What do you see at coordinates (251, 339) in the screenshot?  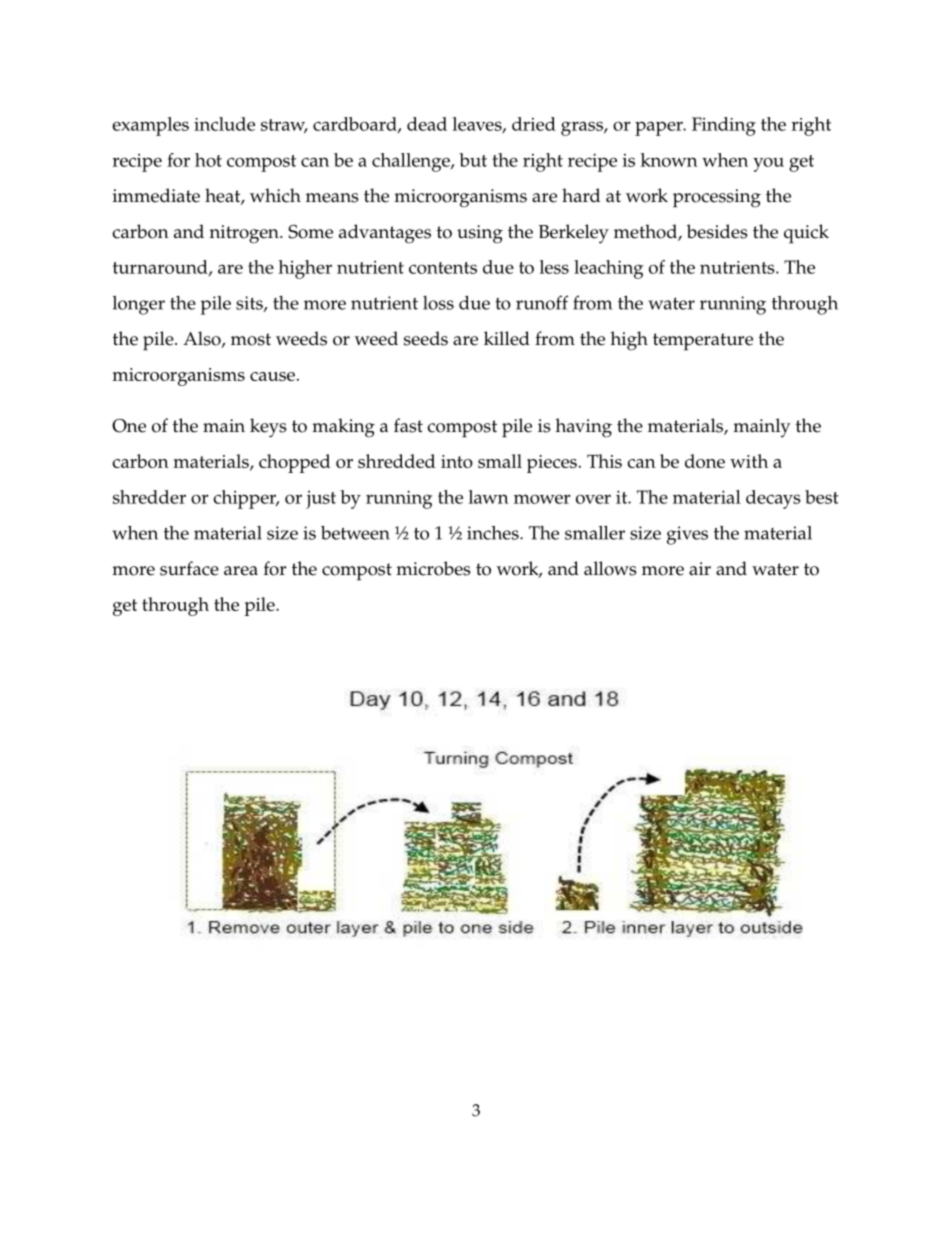 I see `most` at bounding box center [251, 339].
